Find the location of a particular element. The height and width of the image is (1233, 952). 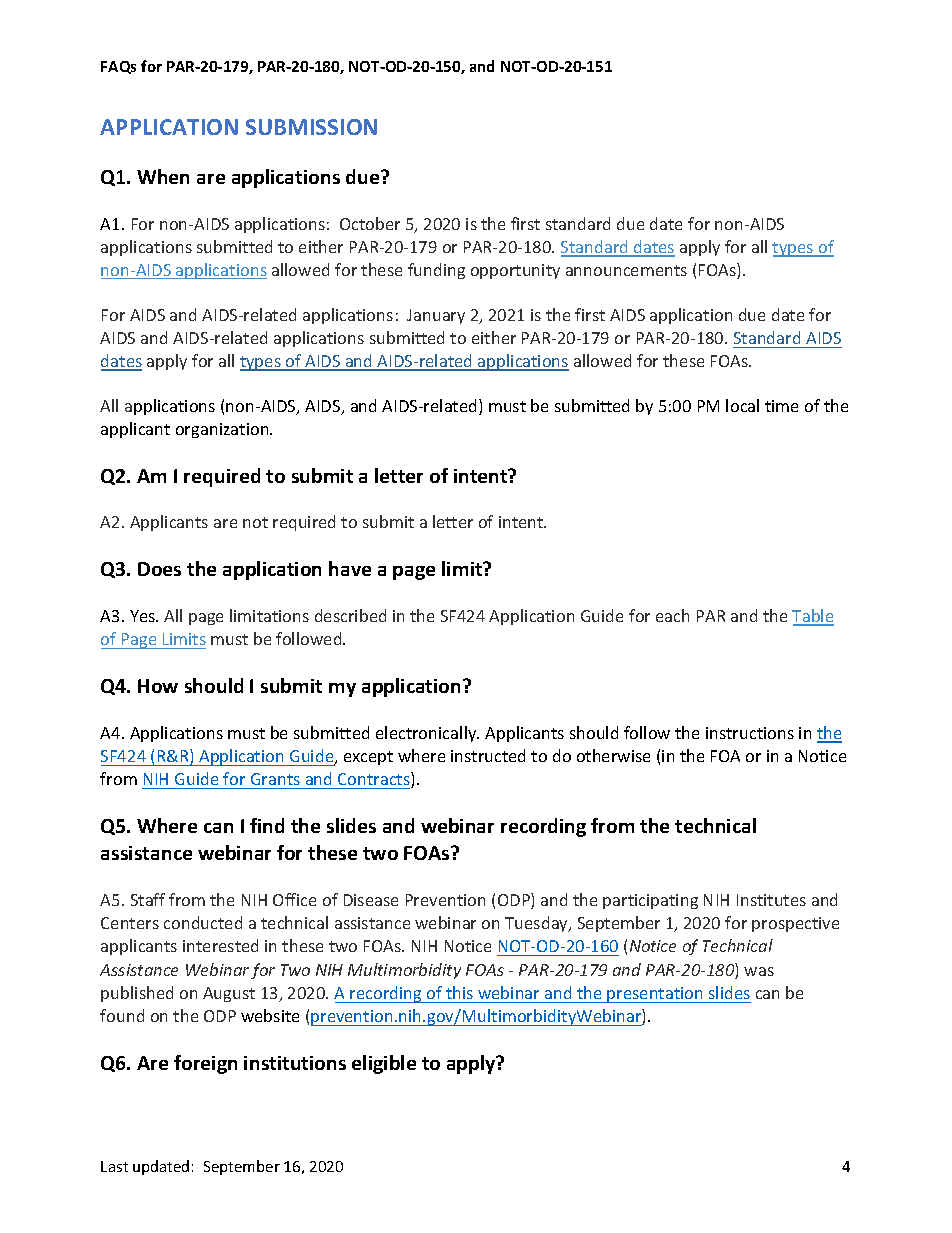

Institutes is located at coordinates (771, 900).
